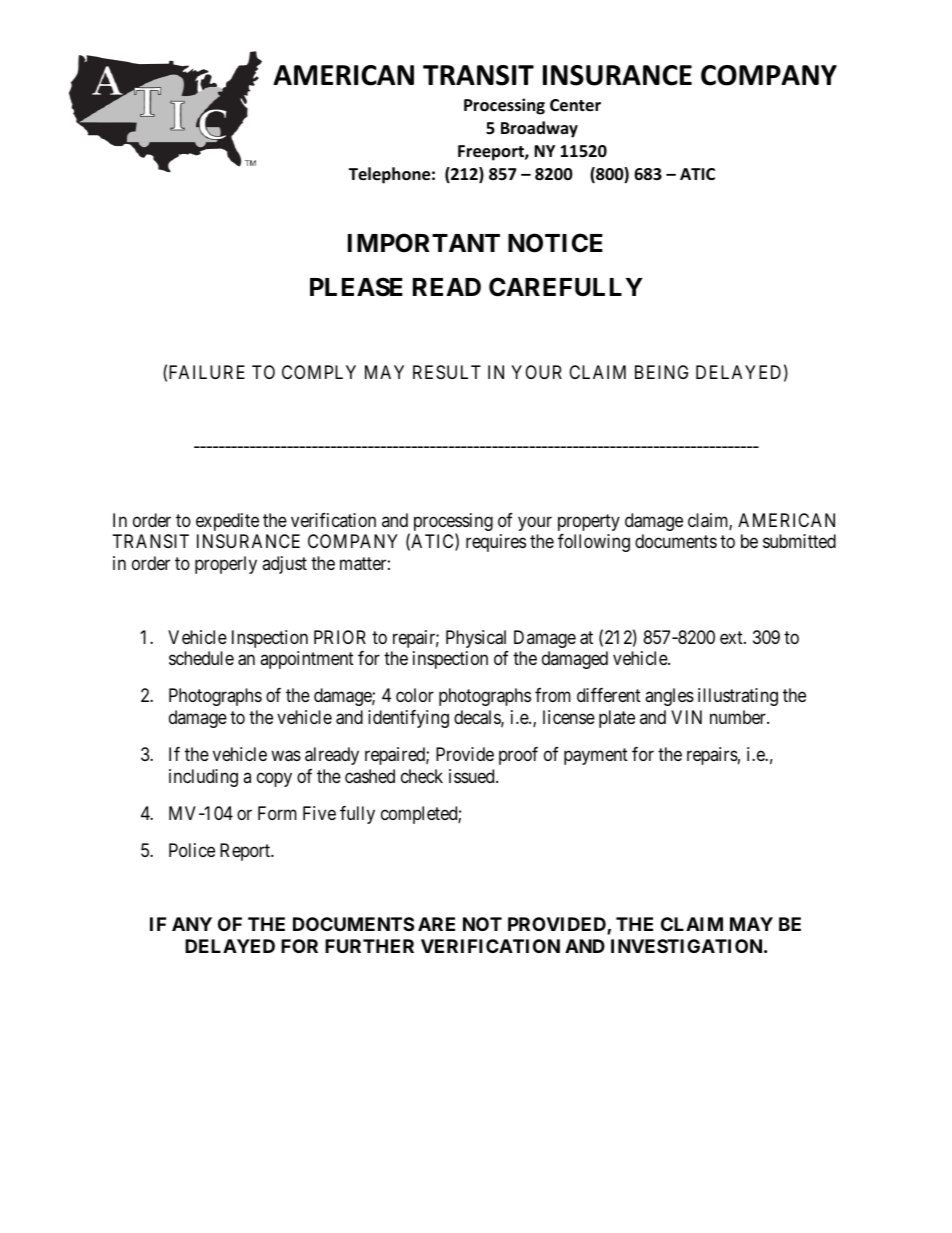 The width and height of the document is (952, 1233). I want to click on Report, so click(246, 852).
